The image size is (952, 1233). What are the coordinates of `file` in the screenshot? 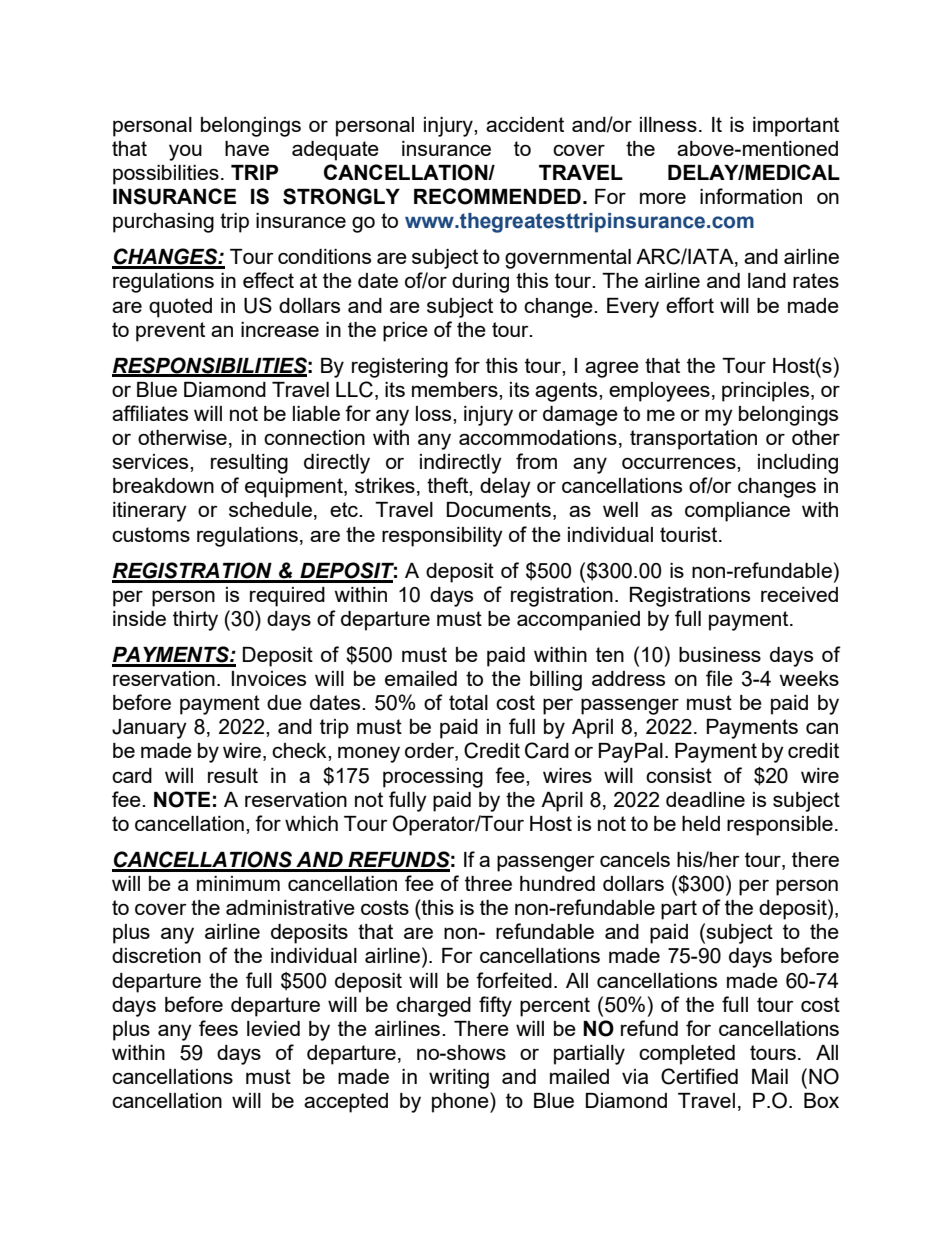 It's located at (719, 678).
